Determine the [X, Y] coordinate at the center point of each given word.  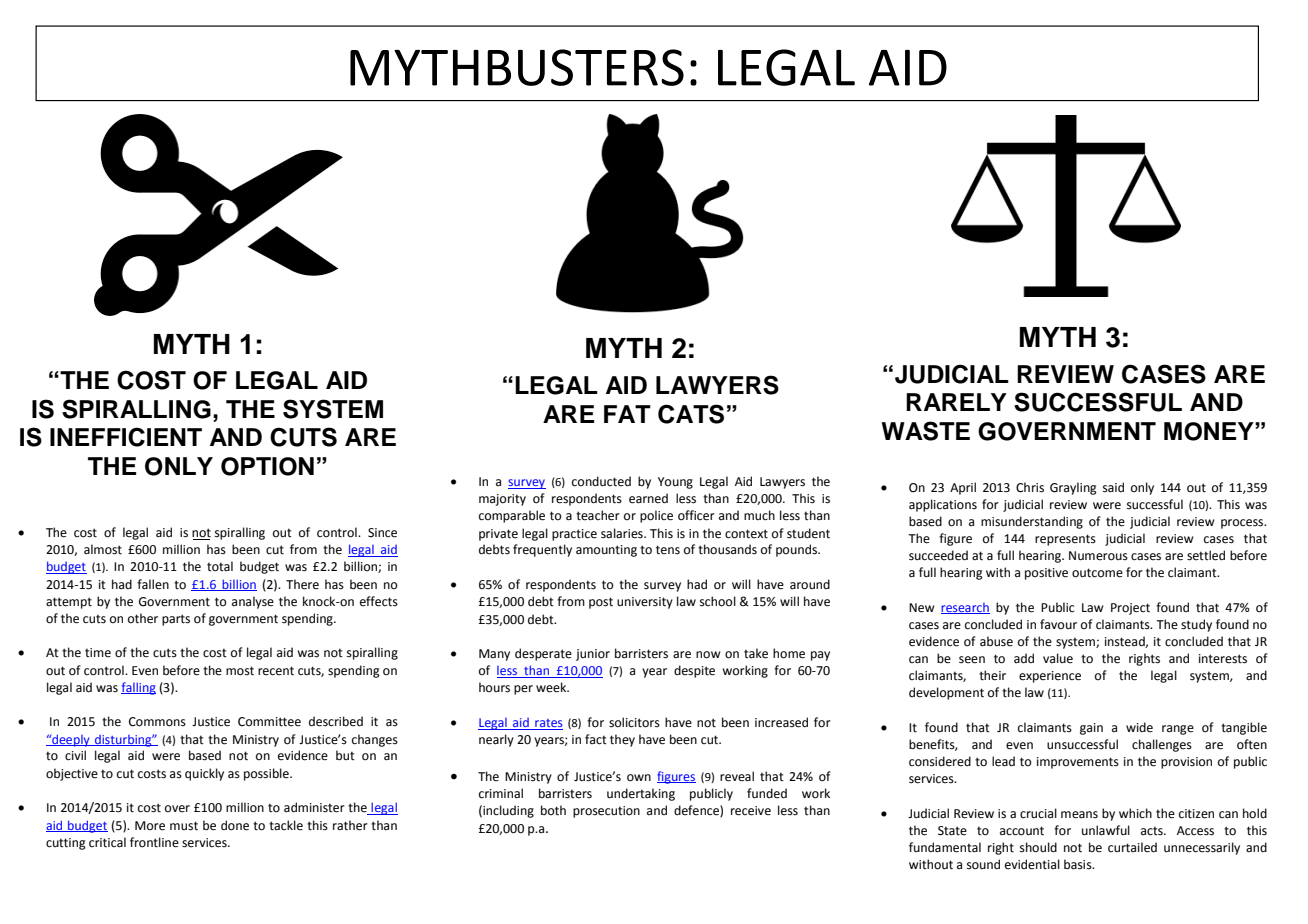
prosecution [606, 812]
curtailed [1132, 847]
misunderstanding [1032, 522]
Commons [157, 722]
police [656, 516]
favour [1058, 624]
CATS [691, 414]
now [708, 655]
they [622, 740]
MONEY [1210, 431]
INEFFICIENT [126, 437]
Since [382, 533]
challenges [1162, 745]
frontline [154, 842]
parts [176, 620]
